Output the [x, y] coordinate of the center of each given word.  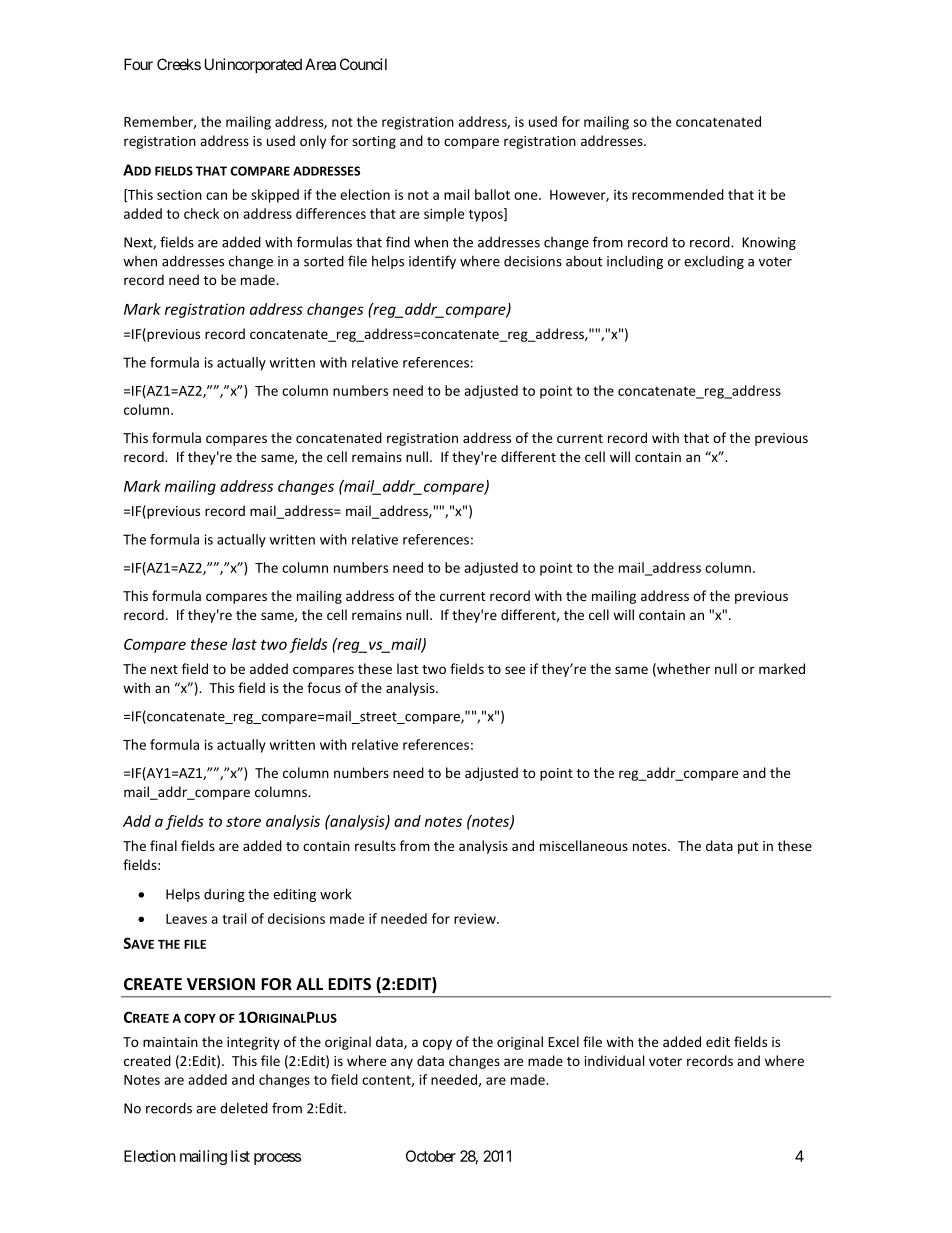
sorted [324, 261]
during [224, 895]
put [748, 848]
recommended [678, 194]
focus [324, 687]
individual [614, 1060]
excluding [714, 262]
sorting [374, 142]
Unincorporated [253, 65]
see [515, 670]
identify [432, 262]
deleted [244, 1108]
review [476, 918]
